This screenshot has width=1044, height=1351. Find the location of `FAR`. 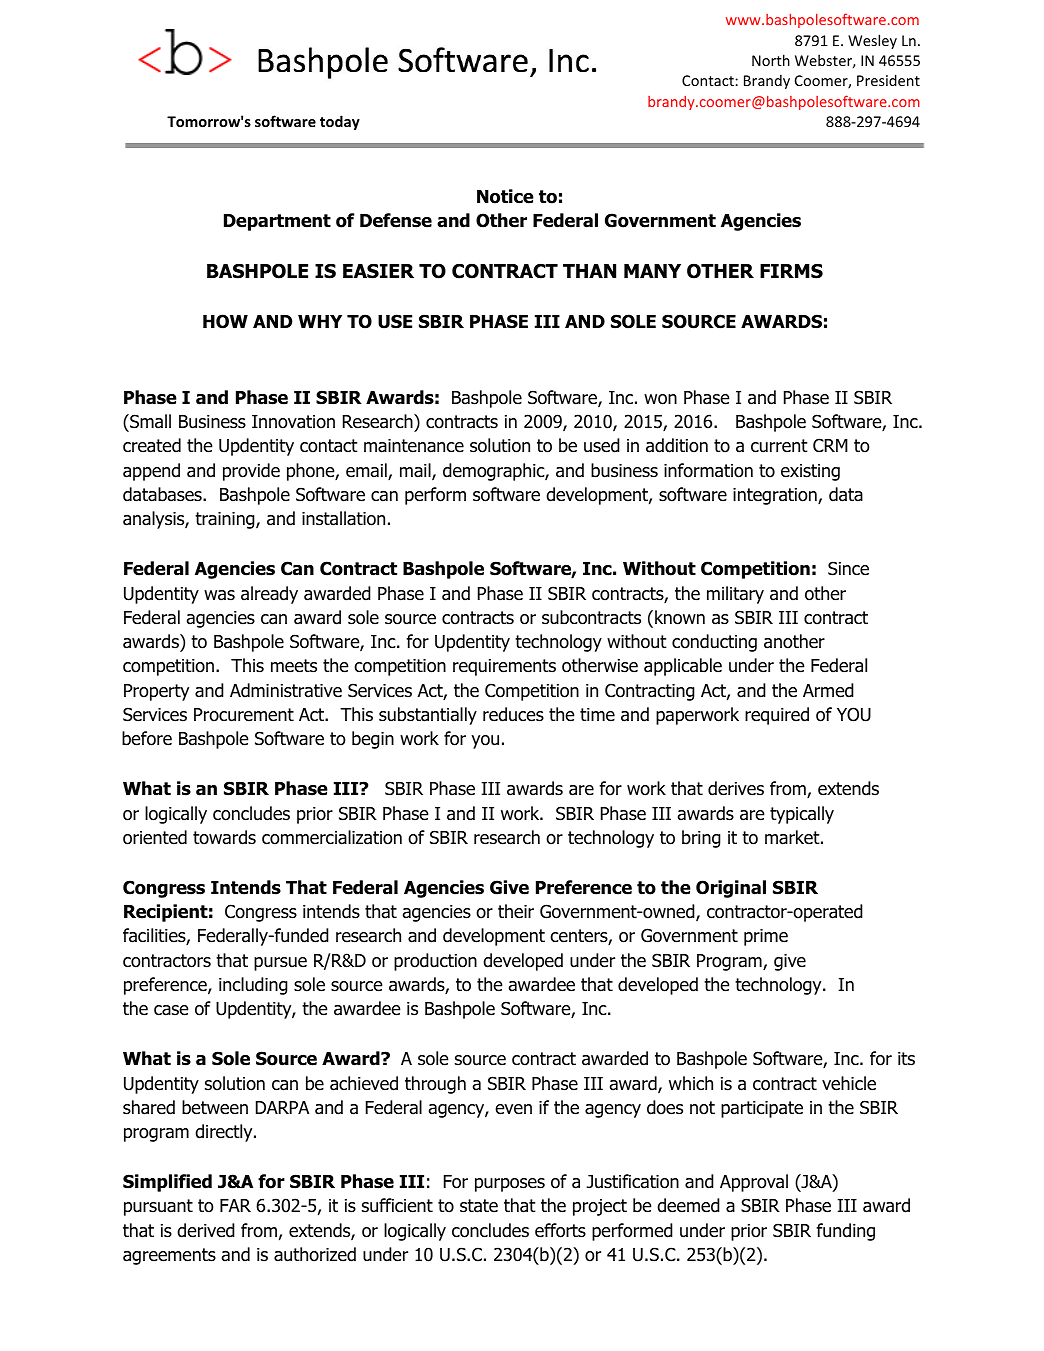

FAR is located at coordinates (235, 1205).
